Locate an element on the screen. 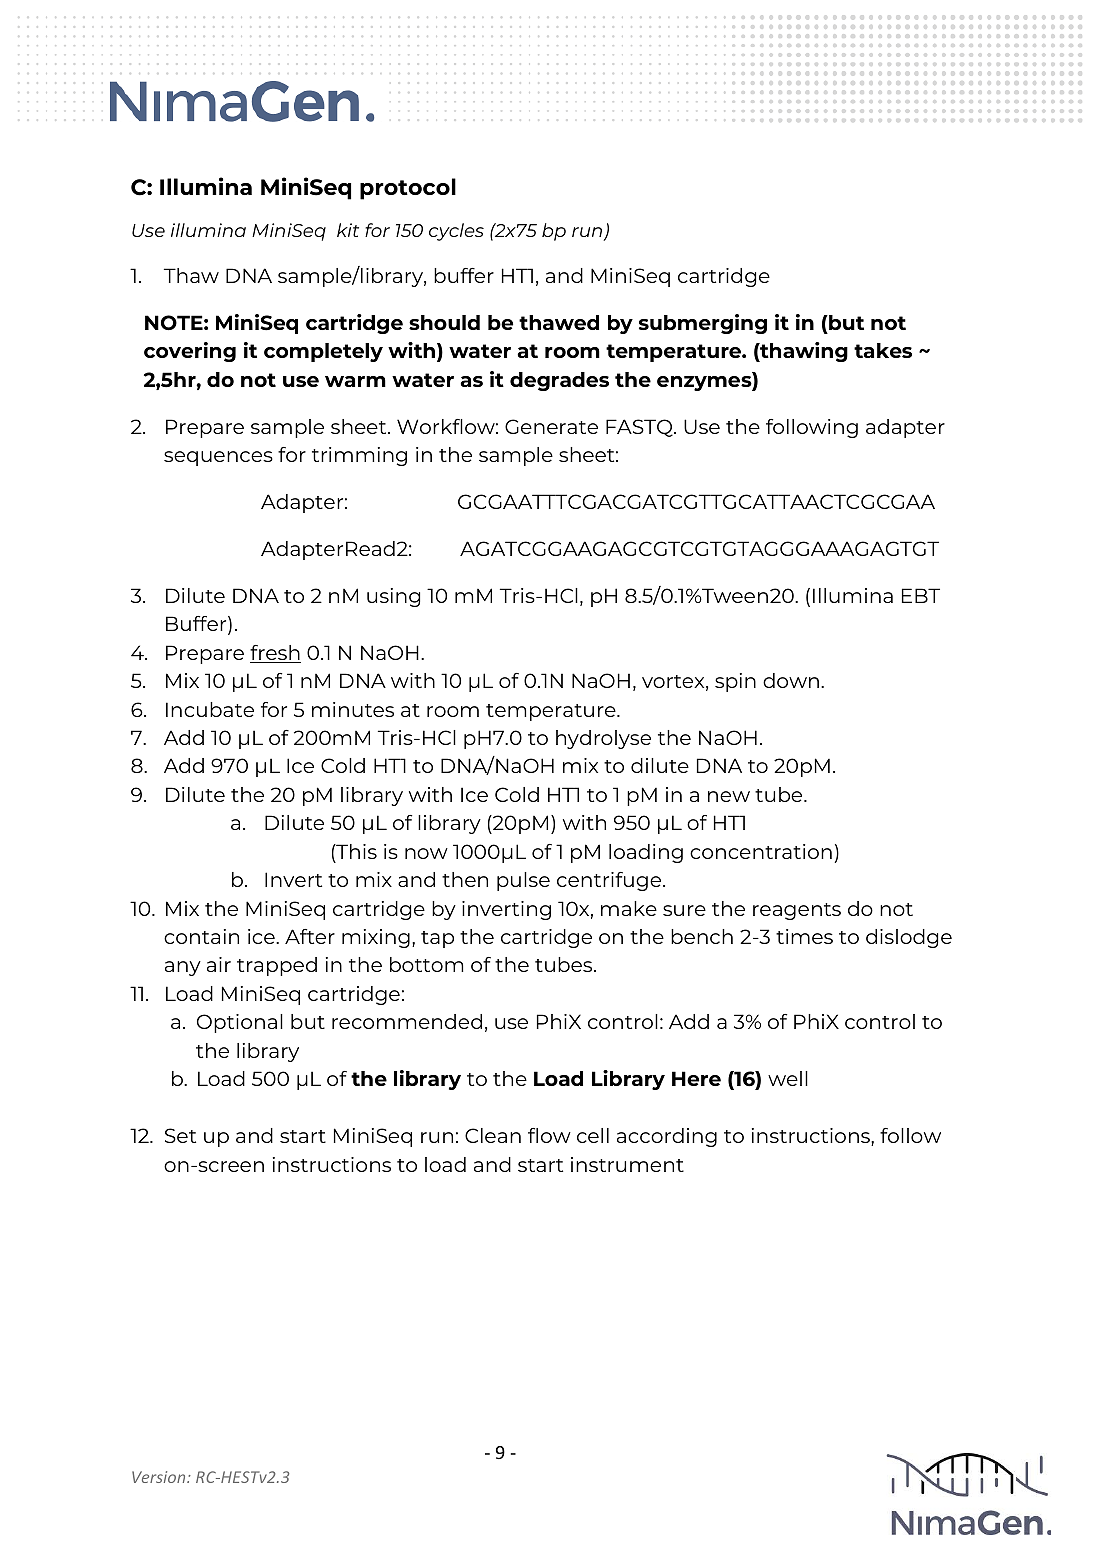 This screenshot has width=1098, height=1553. pulse is located at coordinates (523, 881).
